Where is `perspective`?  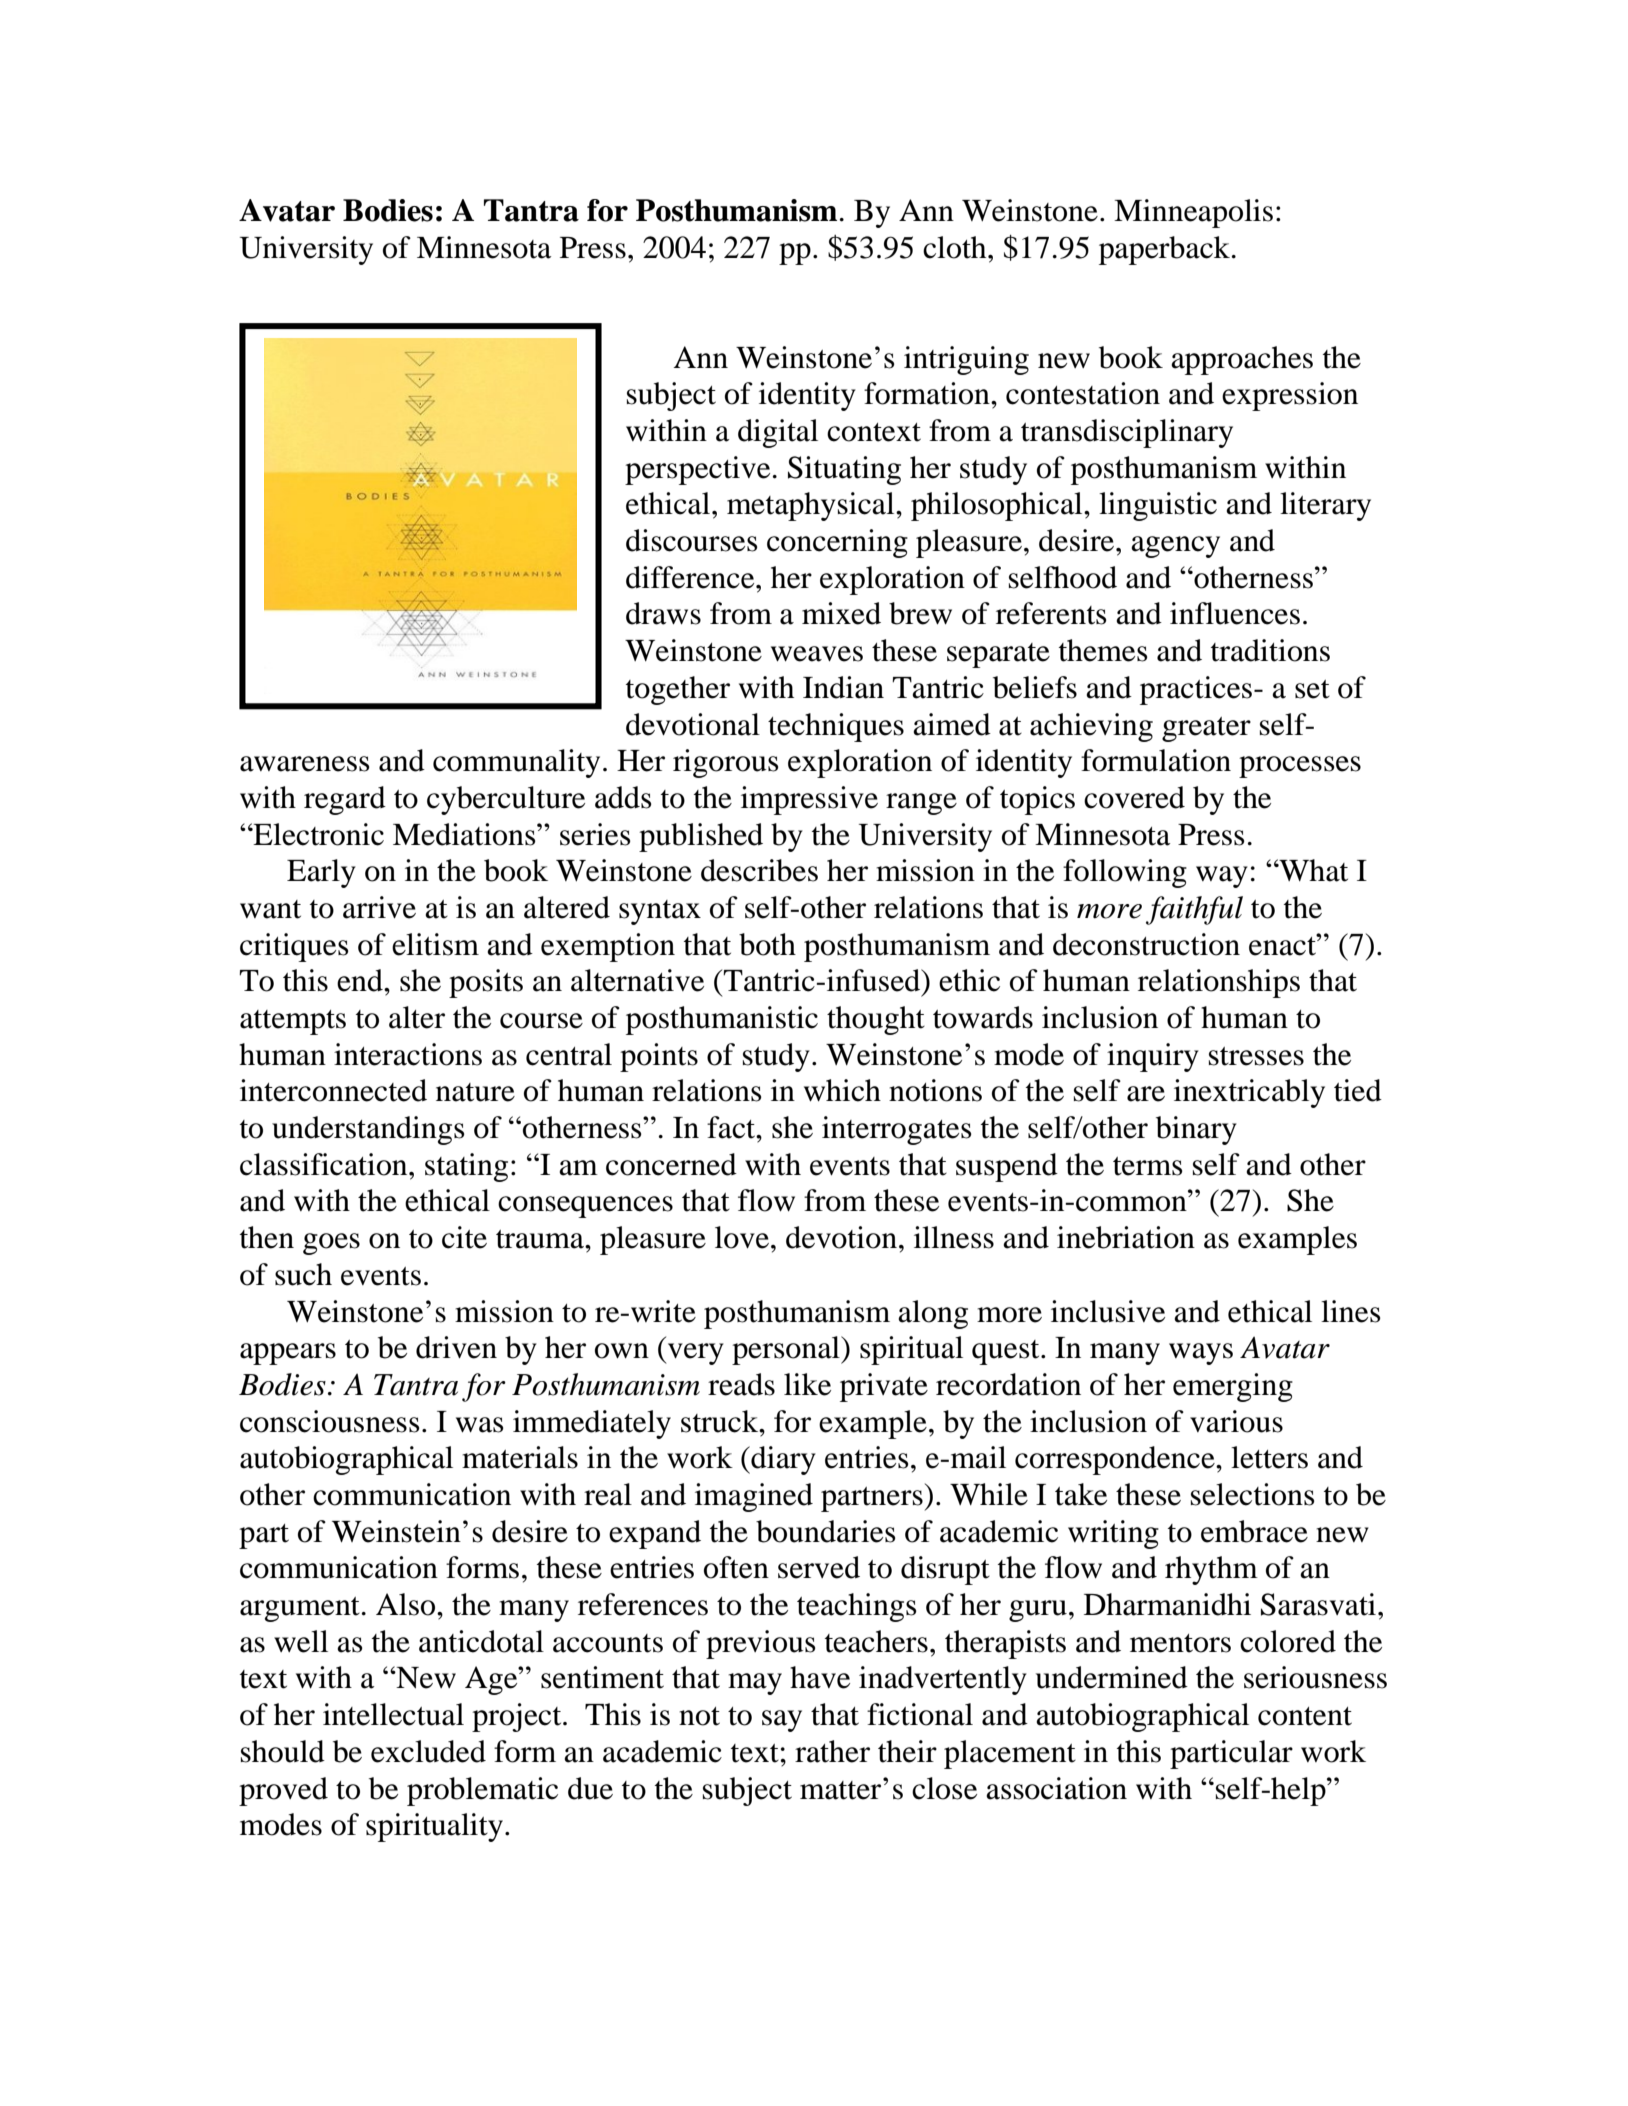
perspective is located at coordinates (697, 470).
